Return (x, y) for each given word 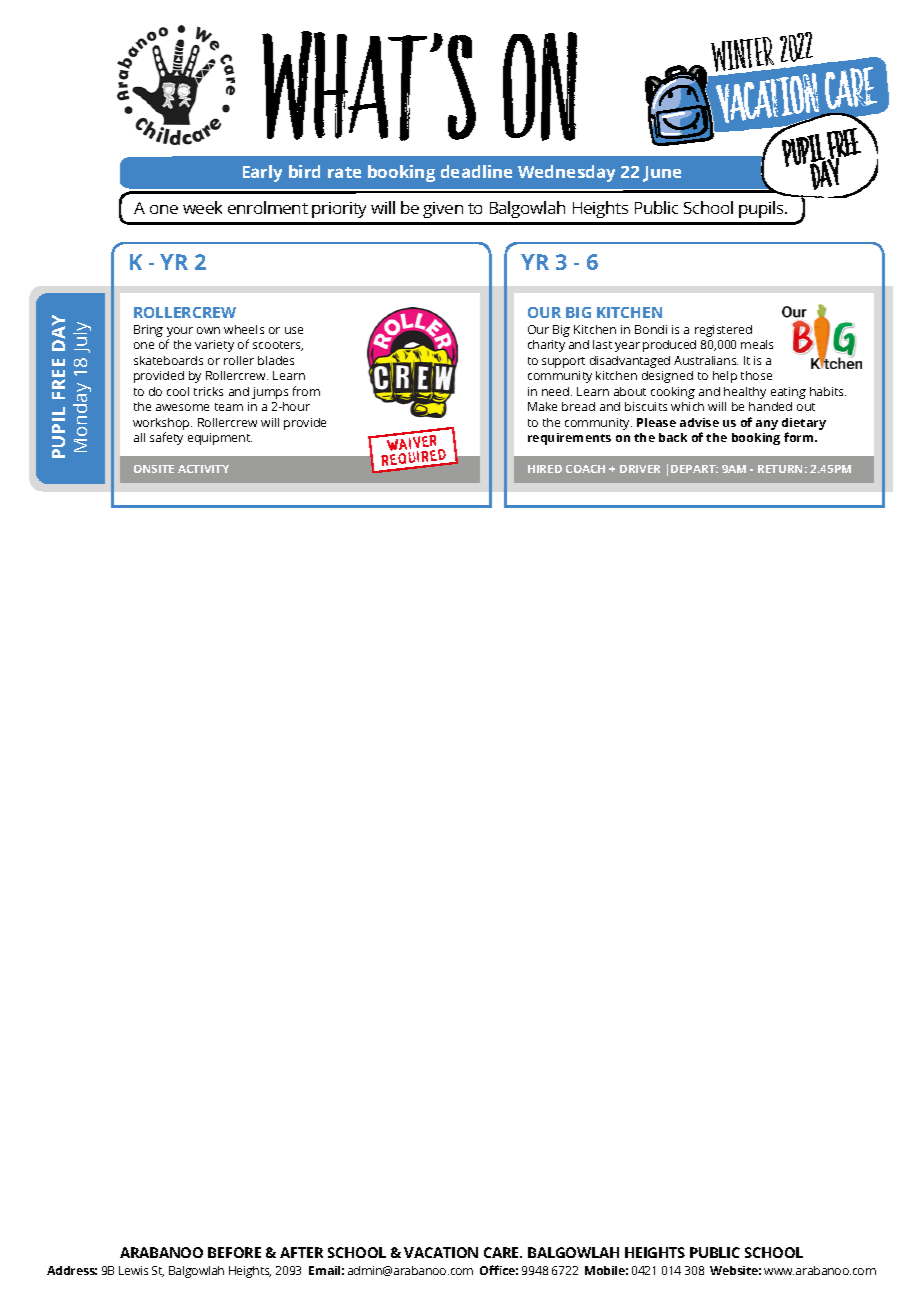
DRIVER (640, 469)
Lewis (133, 1270)
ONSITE (154, 469)
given (443, 210)
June (662, 174)
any (767, 425)
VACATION (441, 1252)
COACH (585, 469)
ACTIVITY (203, 469)
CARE (503, 1252)
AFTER (301, 1252)
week (202, 207)
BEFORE (234, 1252)
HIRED (545, 469)
